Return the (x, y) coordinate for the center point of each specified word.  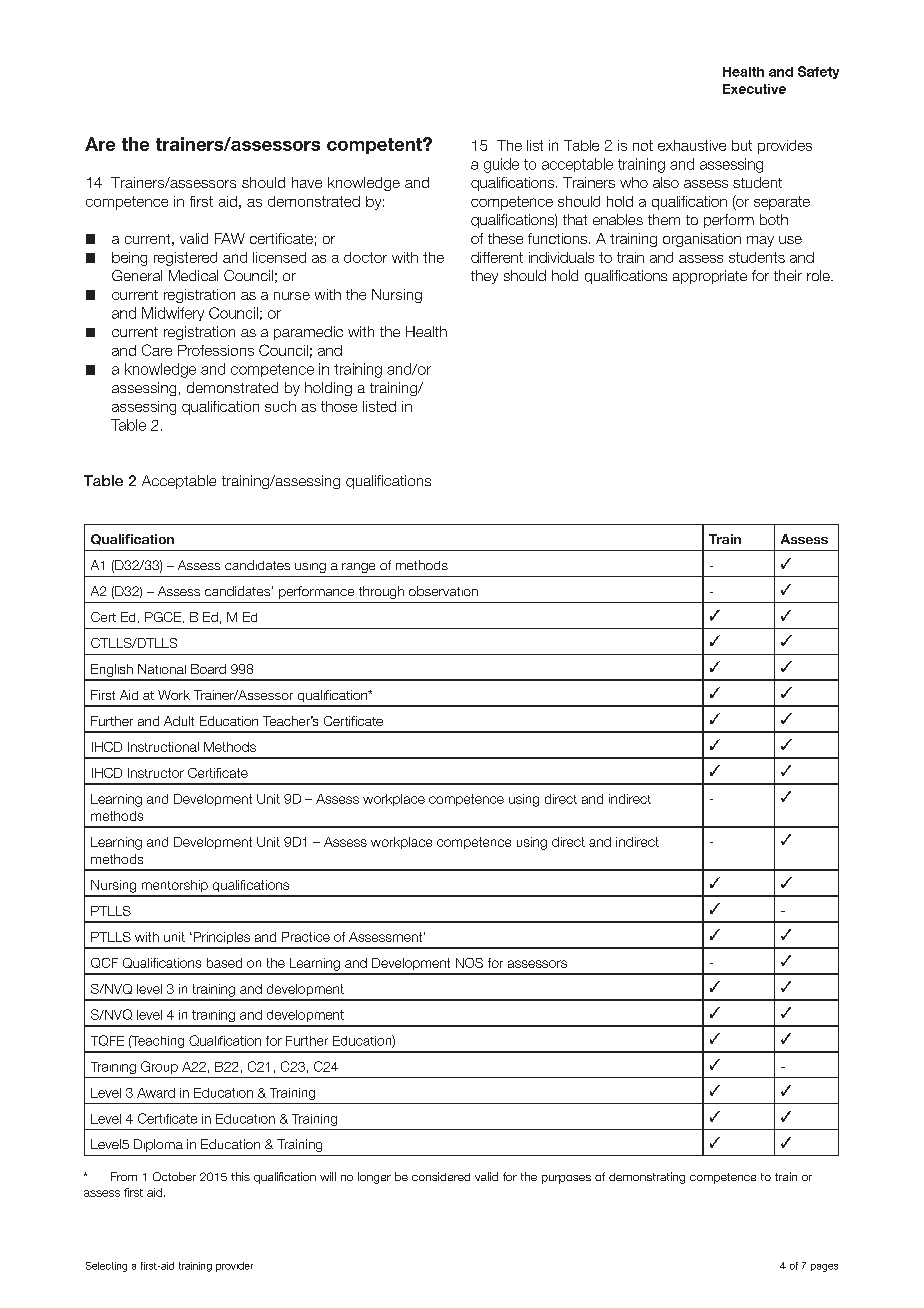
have (307, 182)
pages (824, 1268)
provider (234, 1267)
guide (501, 165)
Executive (754, 89)
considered (441, 1176)
